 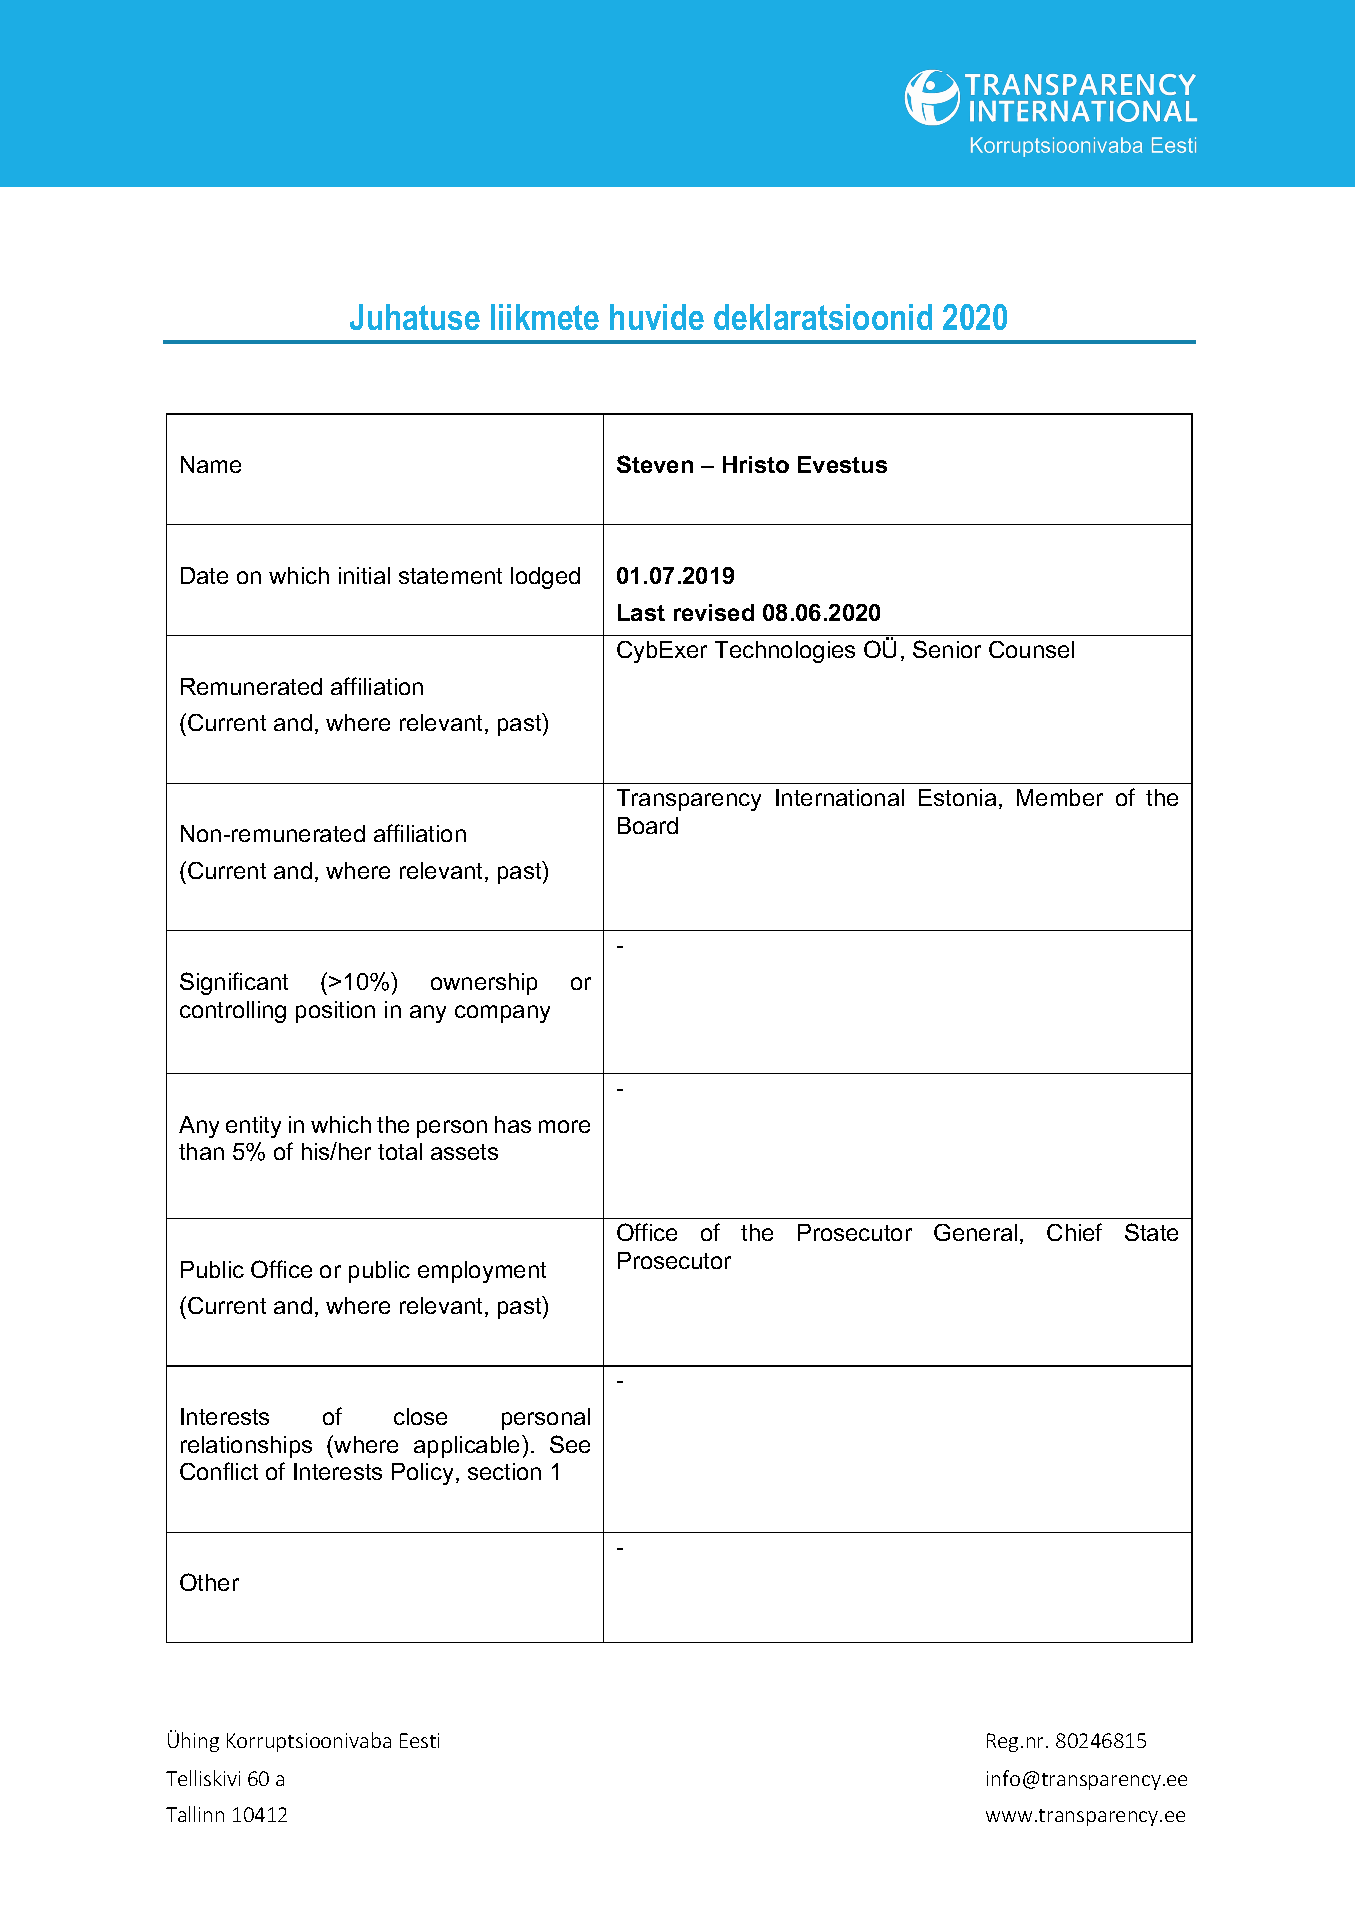 I want to click on General, so click(x=975, y=1232).
